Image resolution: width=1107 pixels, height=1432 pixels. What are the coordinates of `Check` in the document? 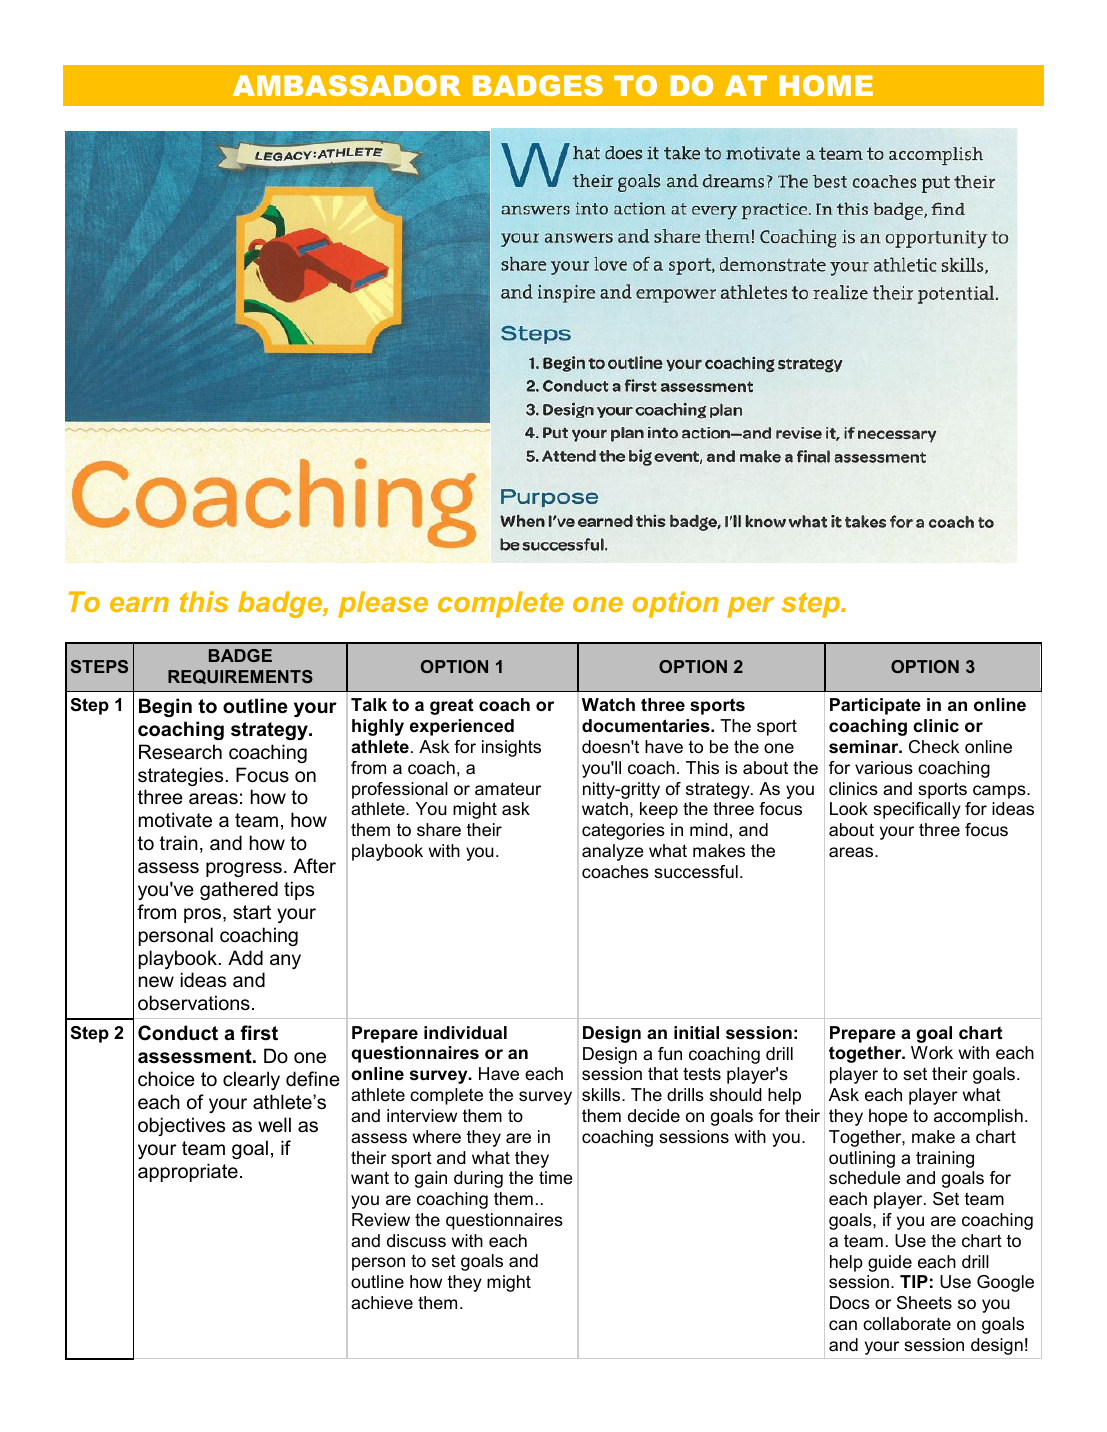 It's located at (934, 746).
